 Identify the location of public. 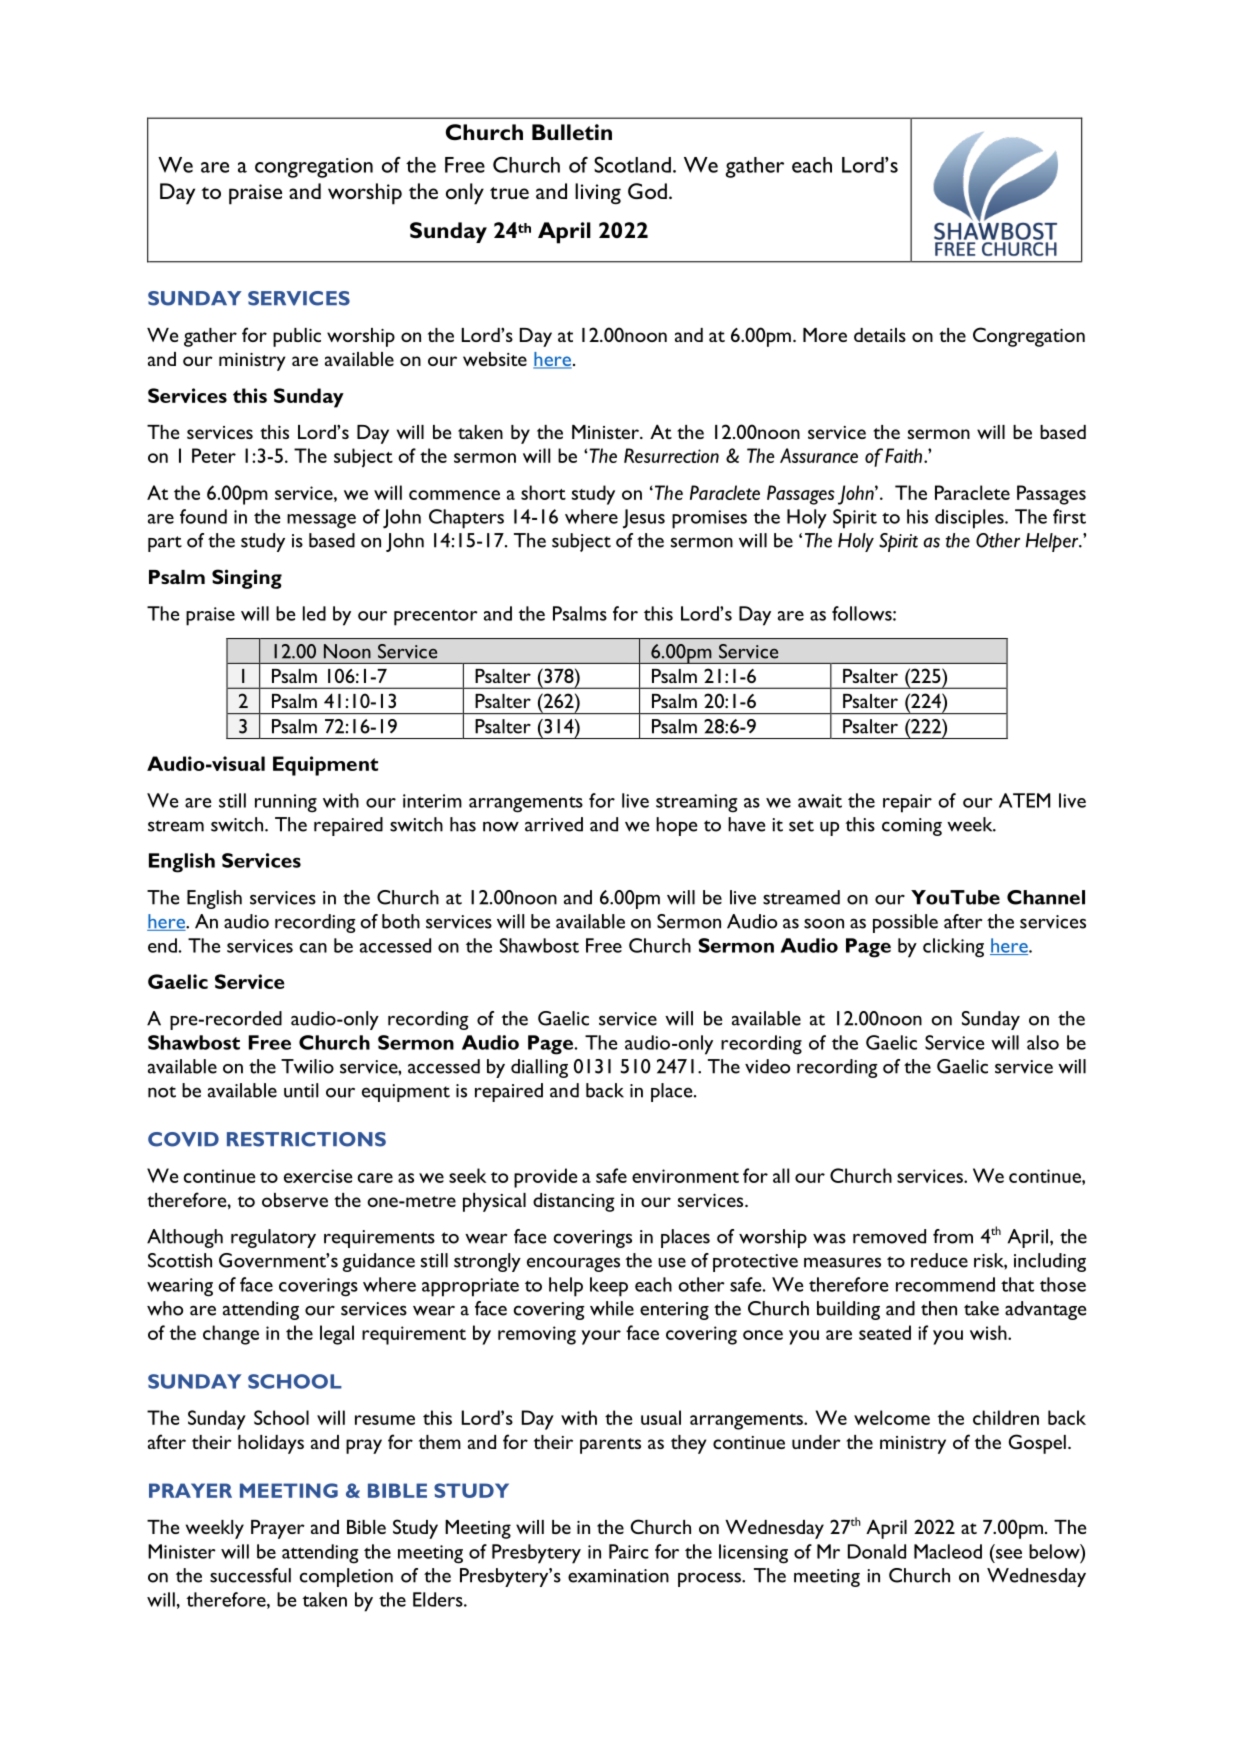
(297, 337).
